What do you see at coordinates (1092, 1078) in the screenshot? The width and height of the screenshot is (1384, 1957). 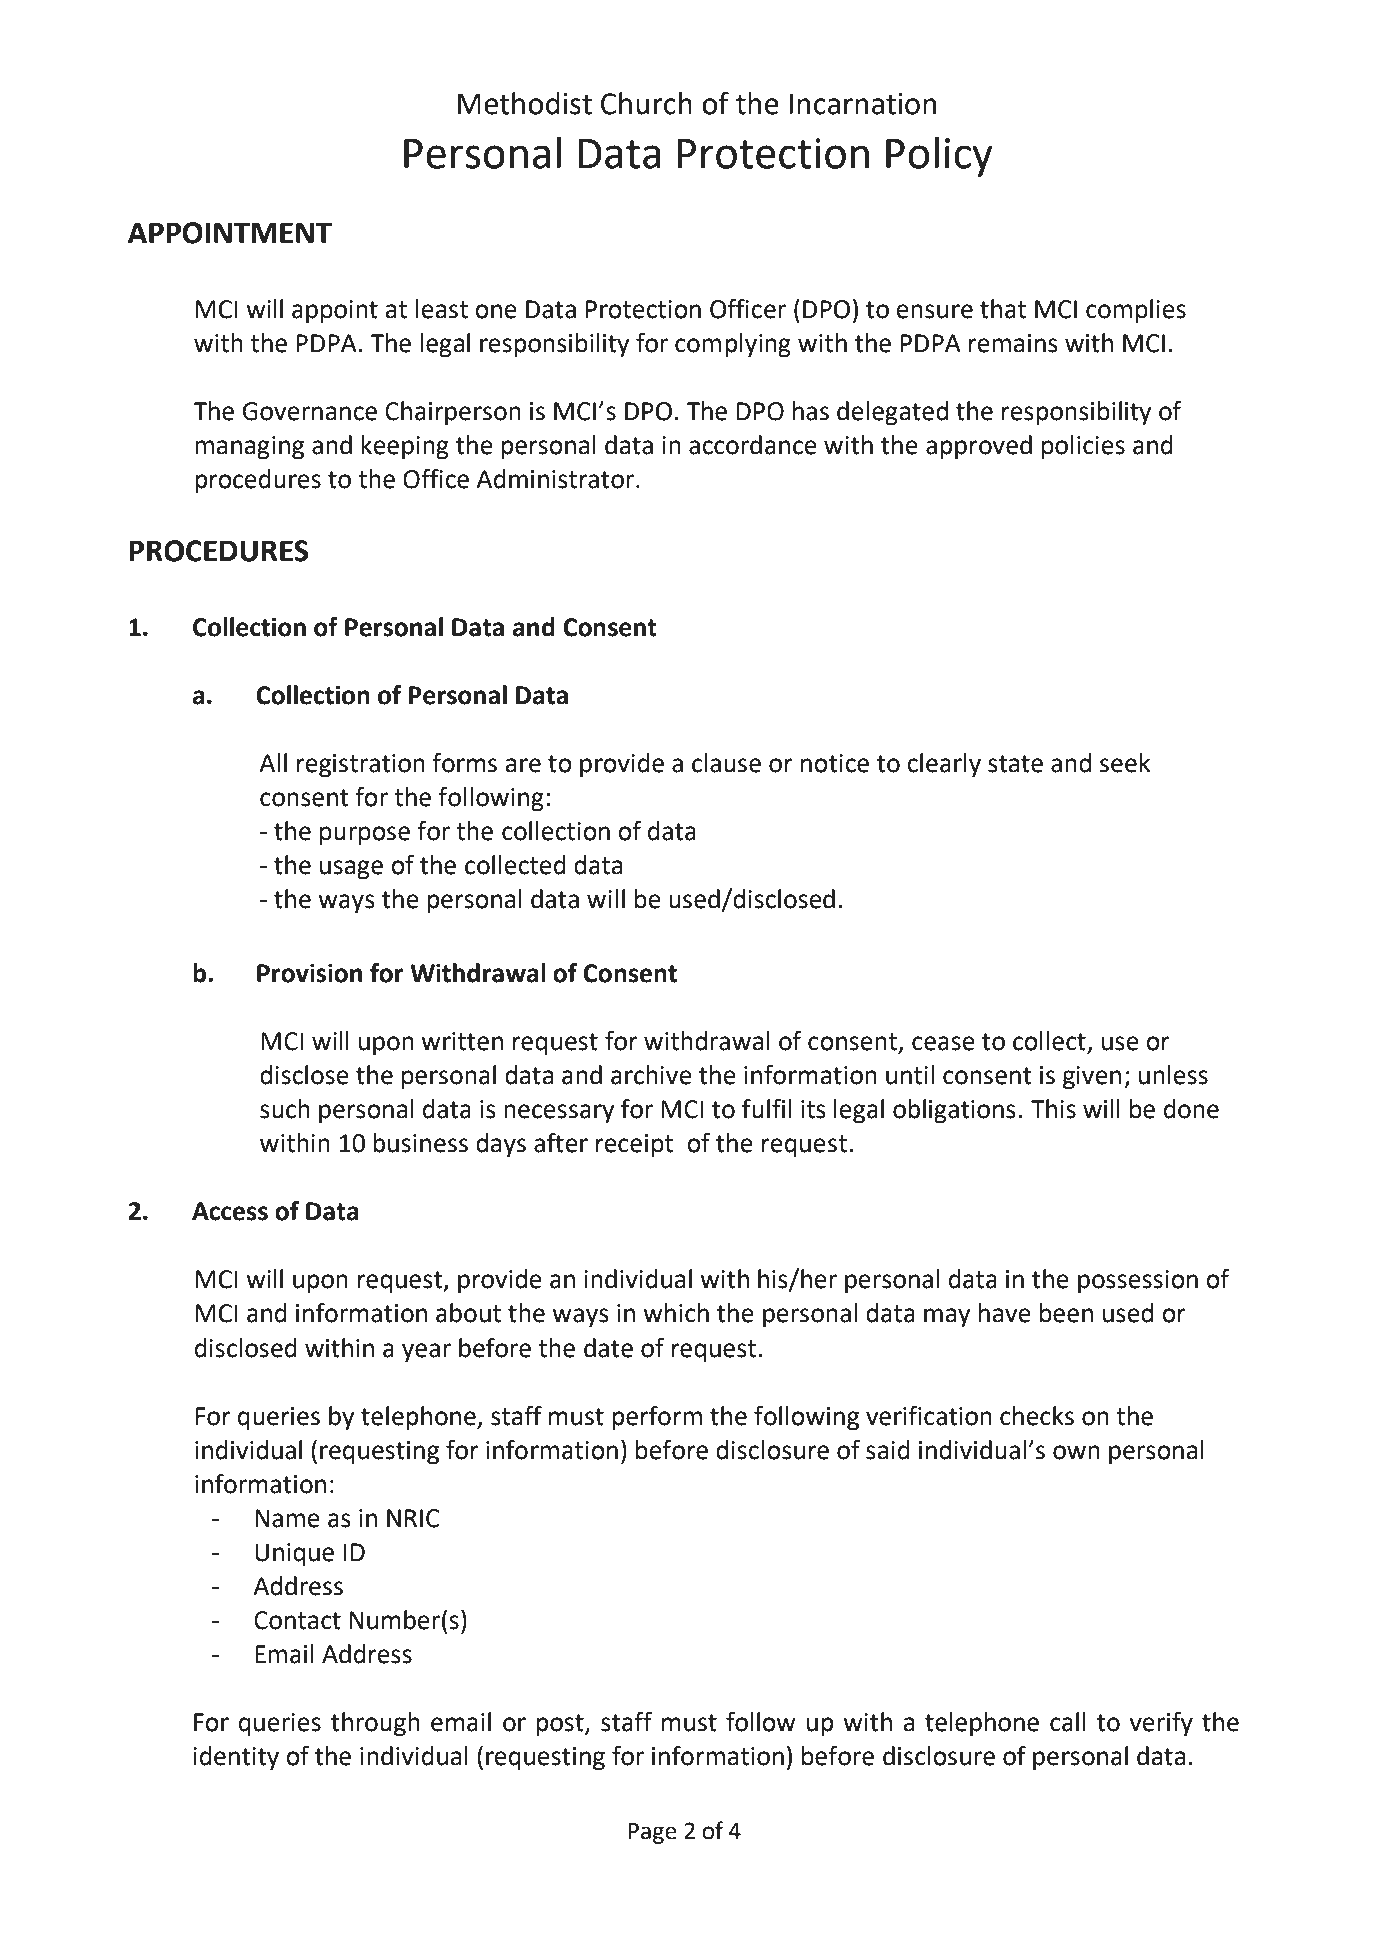 I see `given` at bounding box center [1092, 1078].
